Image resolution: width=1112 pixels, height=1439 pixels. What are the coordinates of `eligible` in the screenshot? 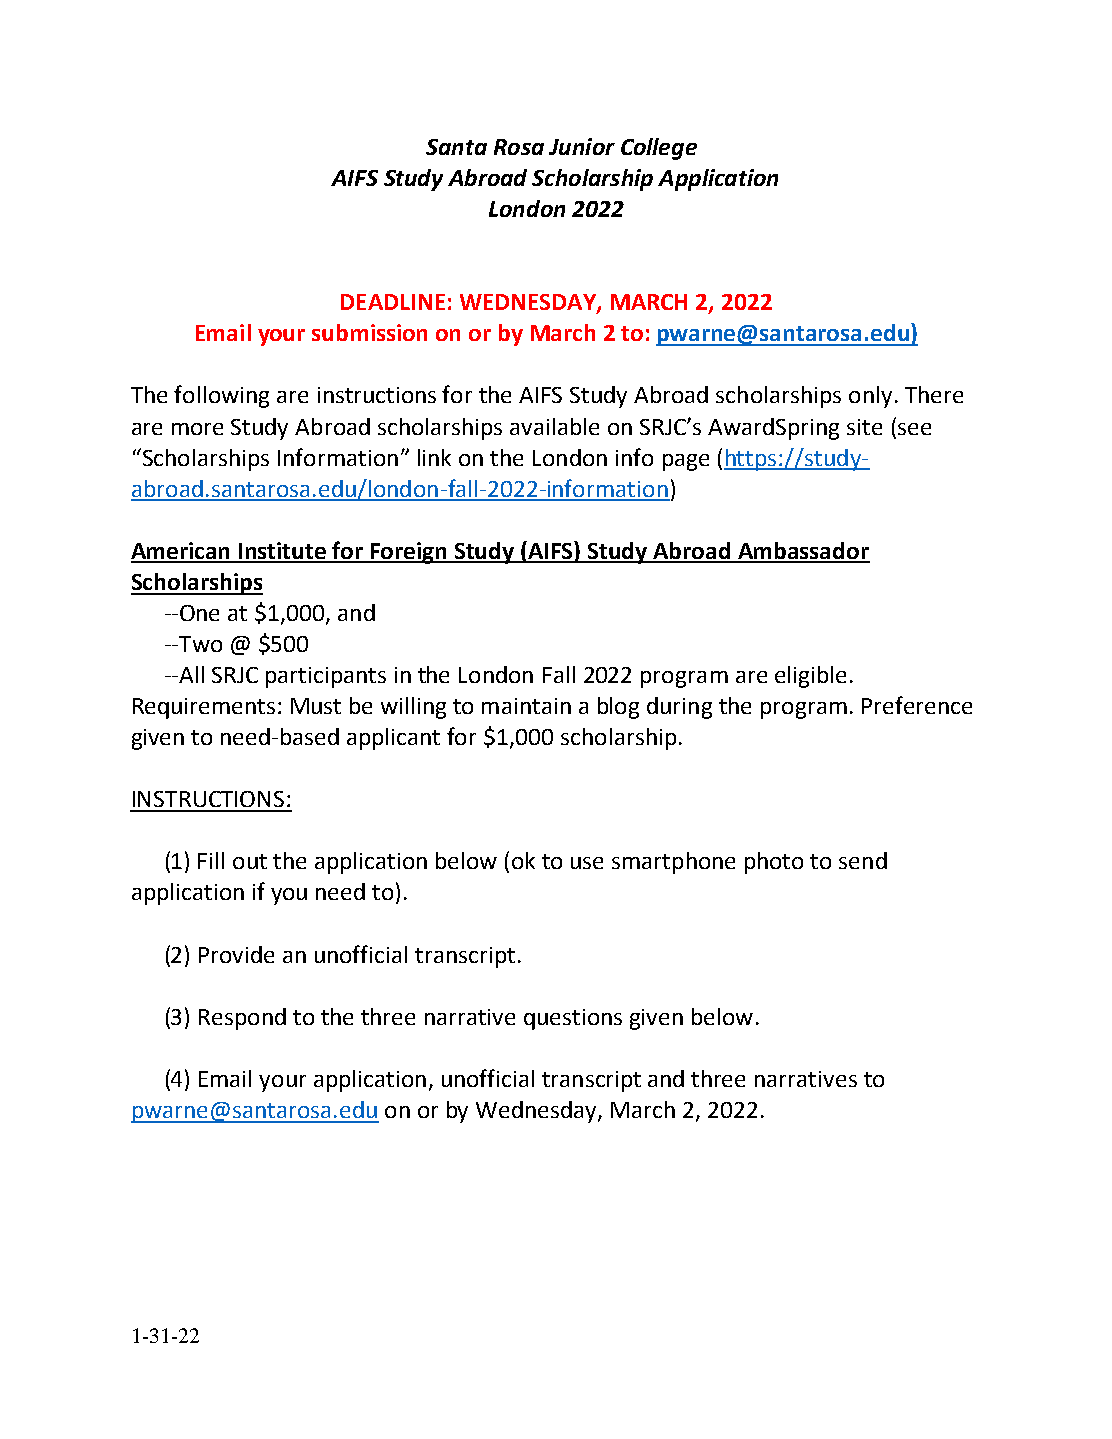 It's located at (810, 677).
